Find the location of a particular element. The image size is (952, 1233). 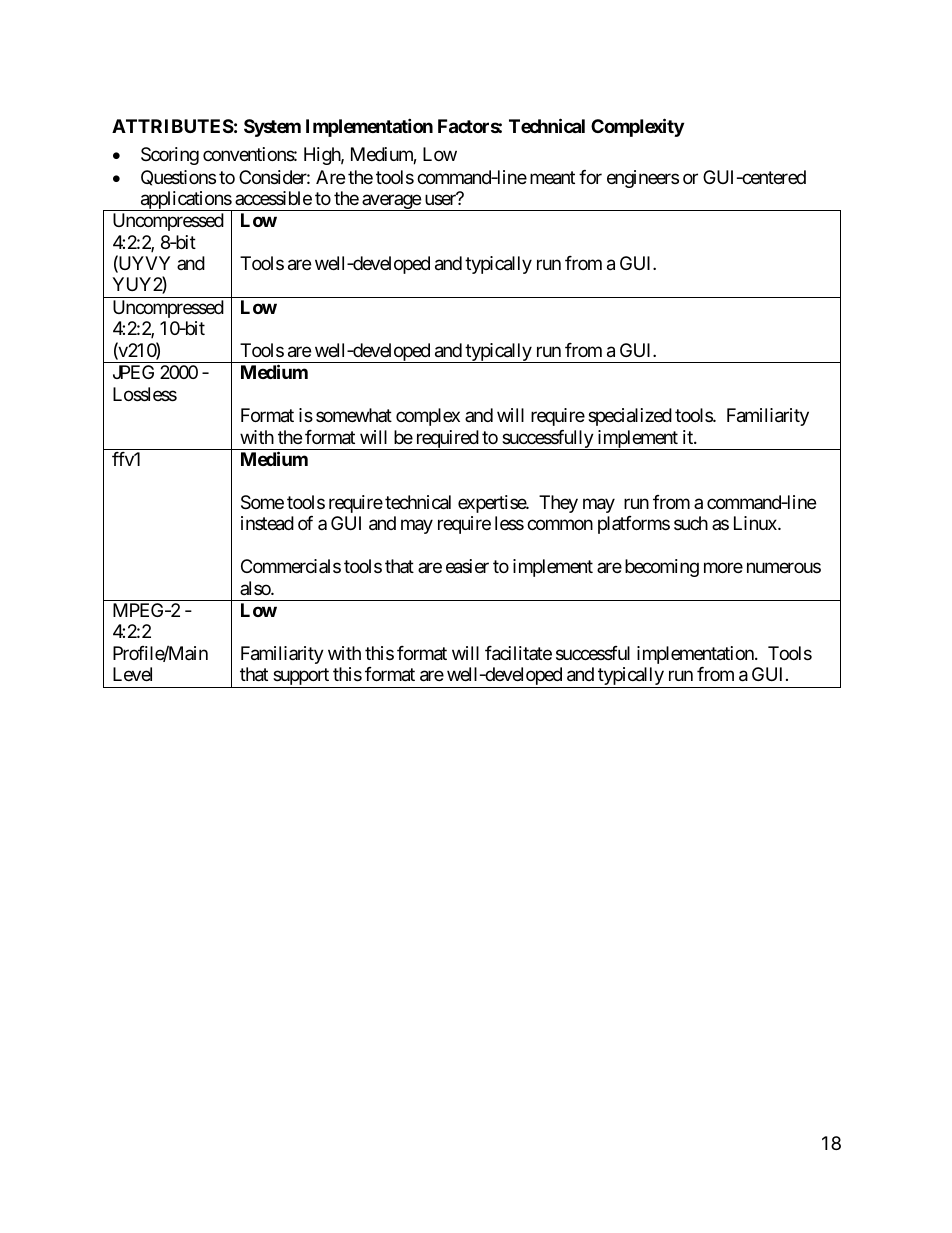

support is located at coordinates (301, 678).
